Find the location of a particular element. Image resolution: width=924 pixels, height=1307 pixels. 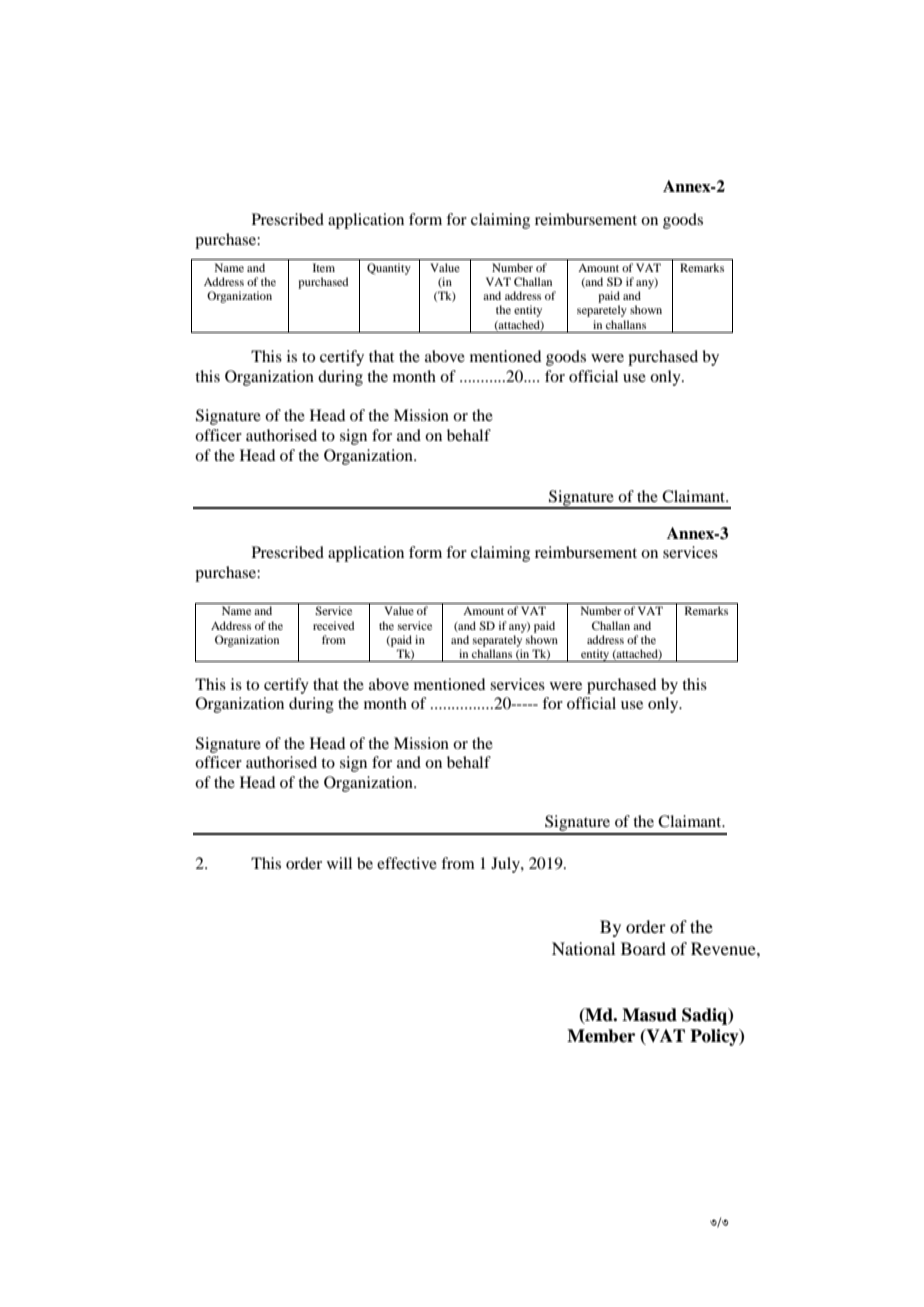

Board is located at coordinates (643, 948).
